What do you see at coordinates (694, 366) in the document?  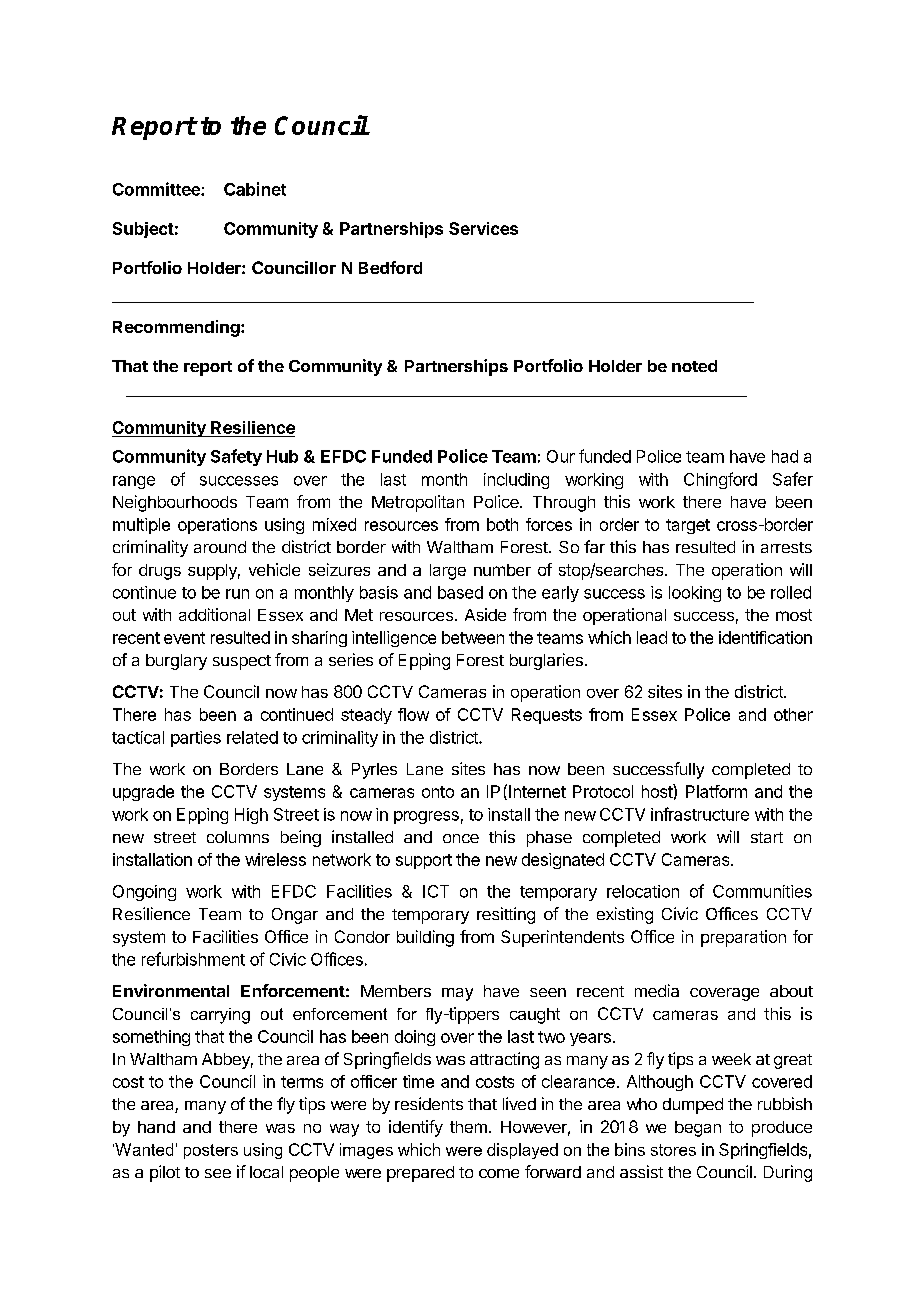 I see `noted` at bounding box center [694, 366].
